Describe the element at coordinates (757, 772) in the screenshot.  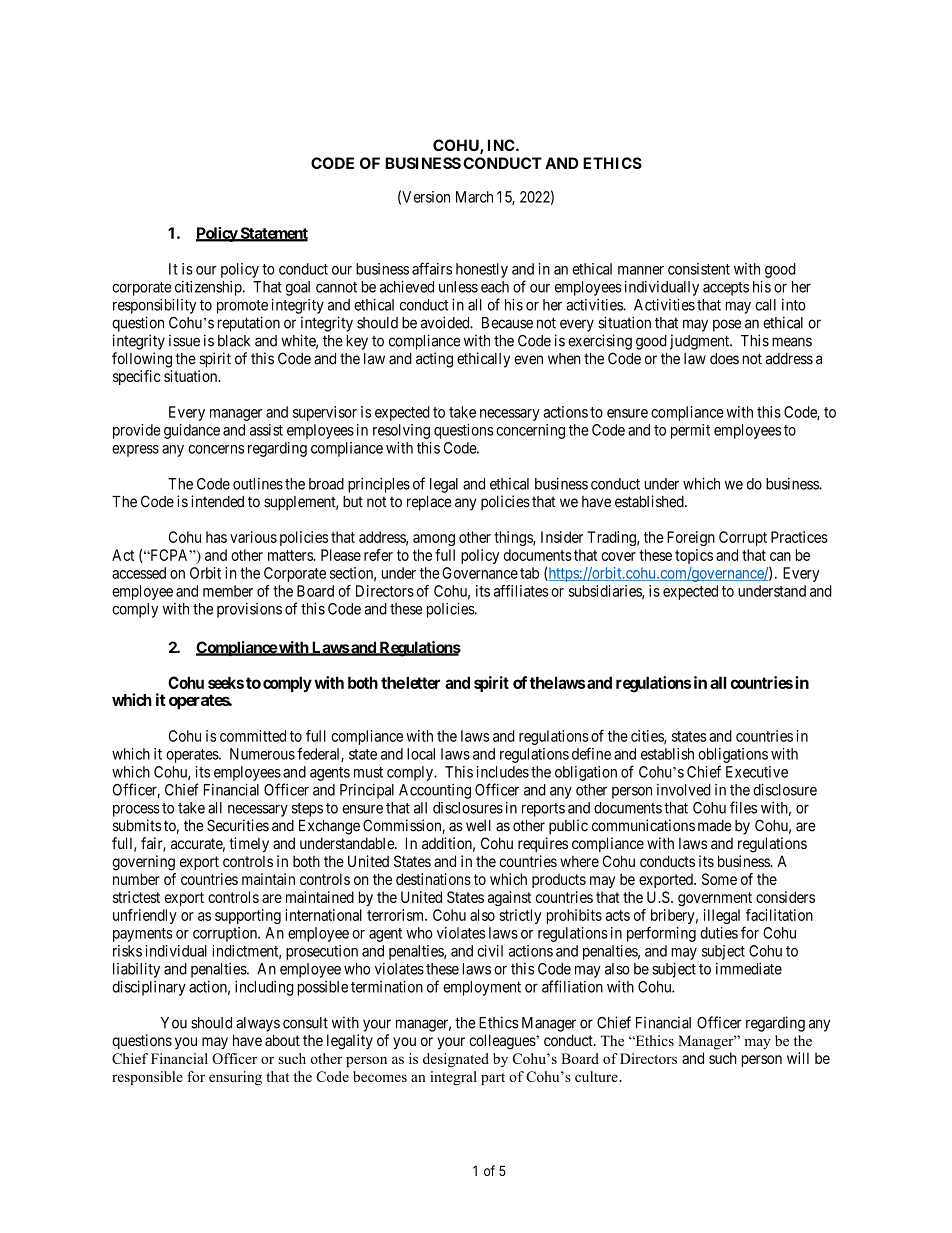
I see `Executive` at that location.
